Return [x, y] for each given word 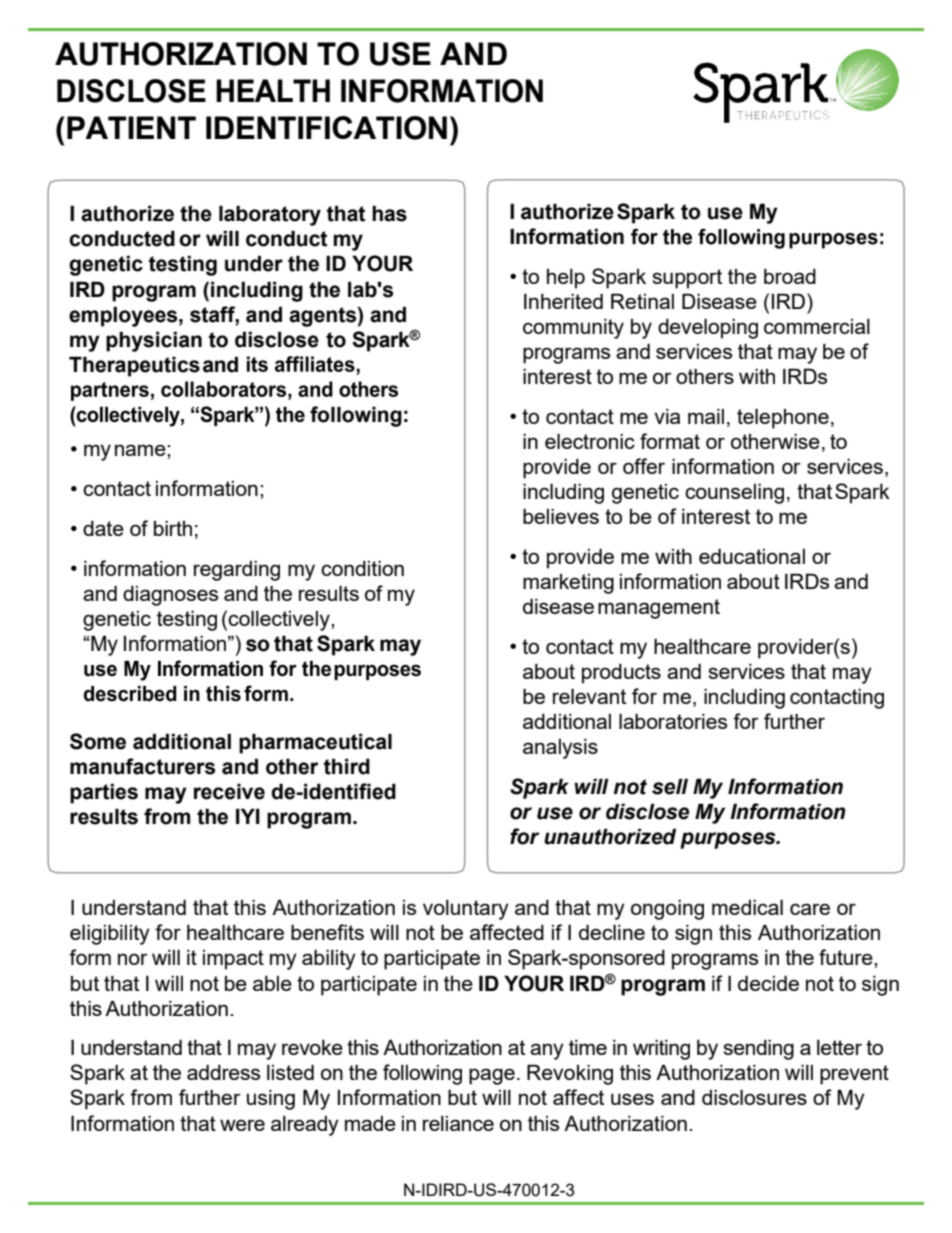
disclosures [754, 1097]
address [223, 1072]
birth [173, 528]
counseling [734, 494]
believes [561, 516]
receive [229, 791]
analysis [560, 749]
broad [790, 276]
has [389, 213]
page [492, 1076]
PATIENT [131, 127]
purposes [729, 840]
